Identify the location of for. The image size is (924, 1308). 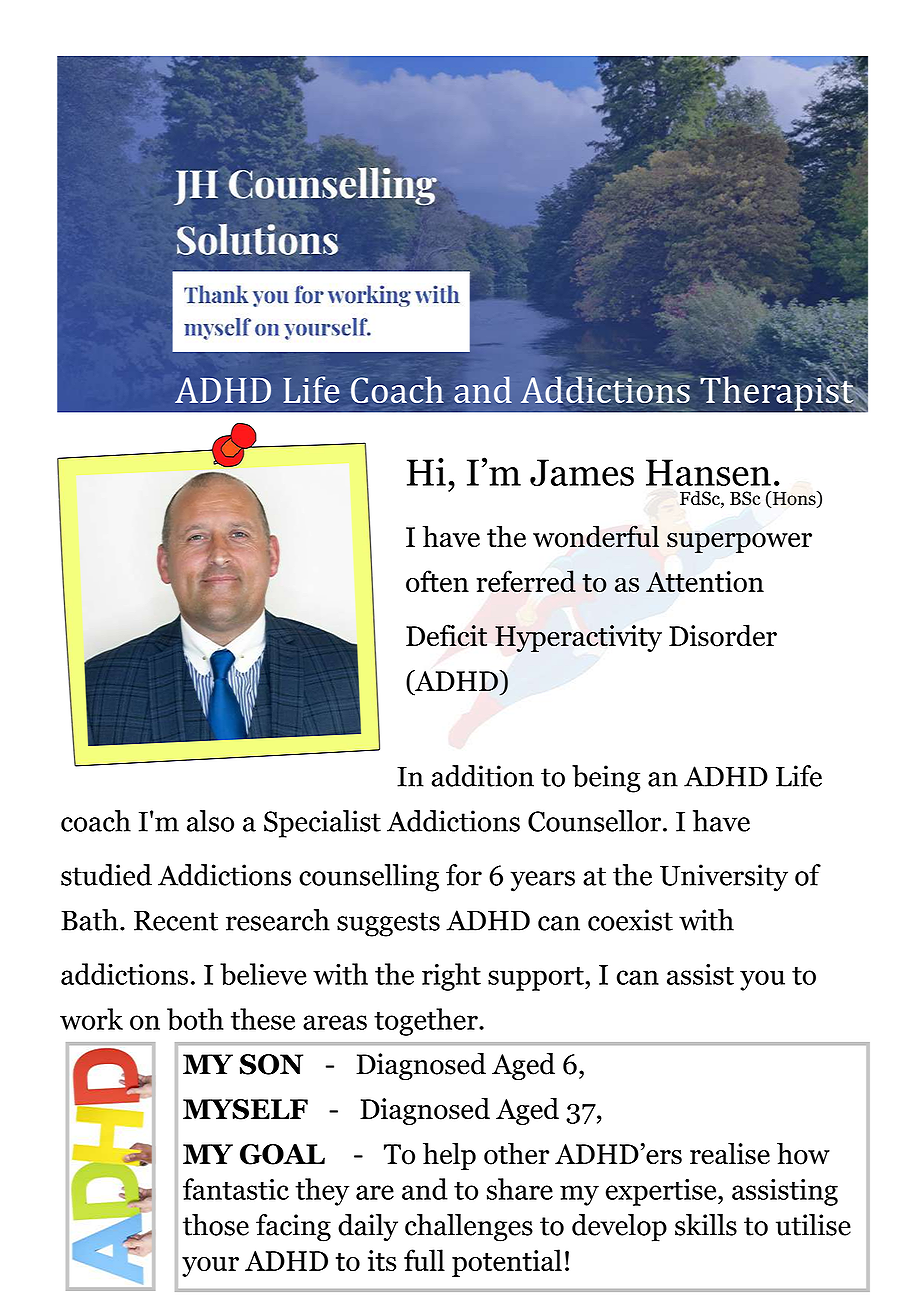
(464, 875).
